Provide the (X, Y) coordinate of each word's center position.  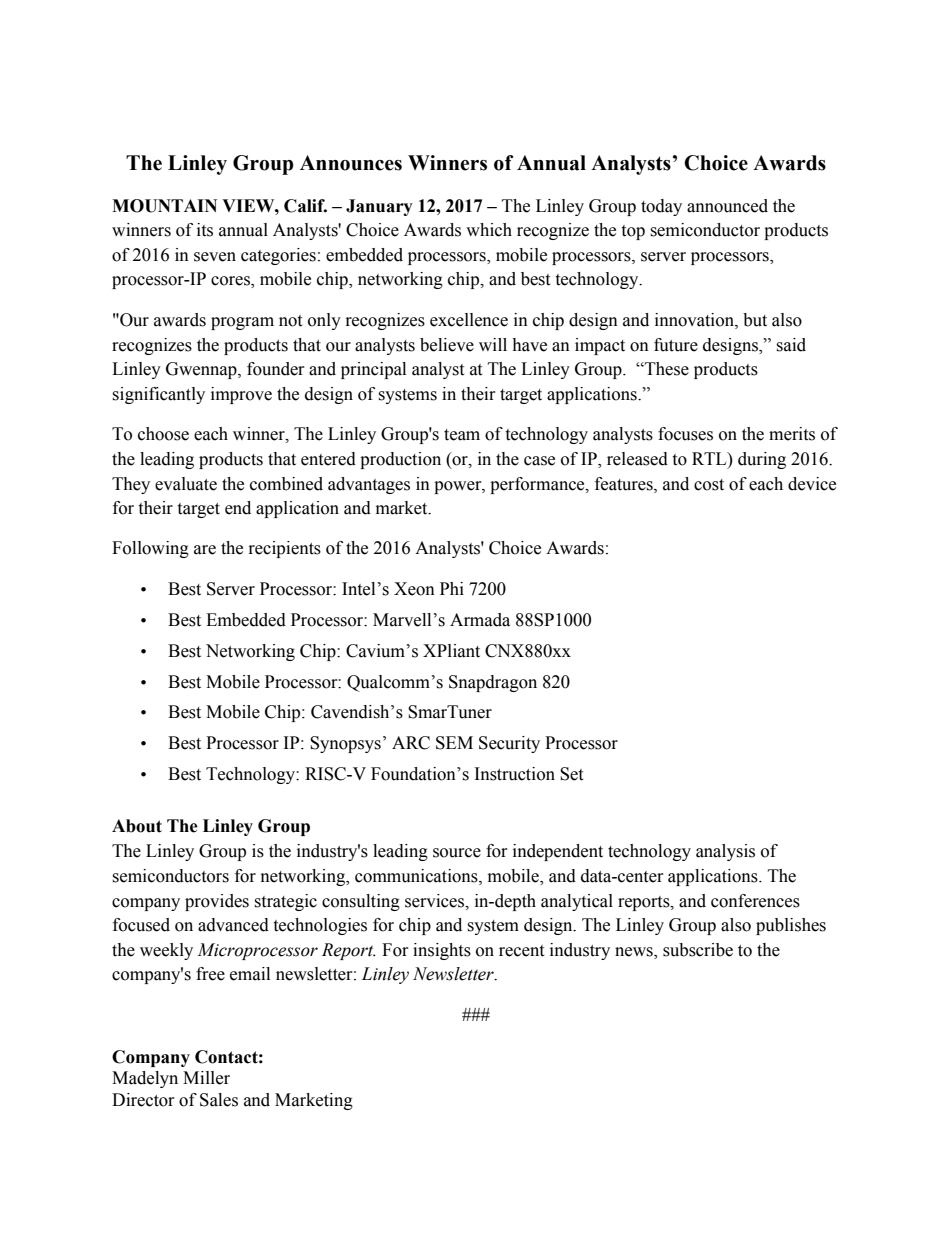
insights (442, 951)
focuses (685, 434)
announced (727, 206)
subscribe (698, 950)
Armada (480, 620)
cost (709, 485)
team (462, 435)
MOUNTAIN (164, 206)
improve (241, 395)
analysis (725, 852)
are (205, 550)
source (457, 853)
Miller (206, 1078)
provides (217, 902)
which (489, 230)
